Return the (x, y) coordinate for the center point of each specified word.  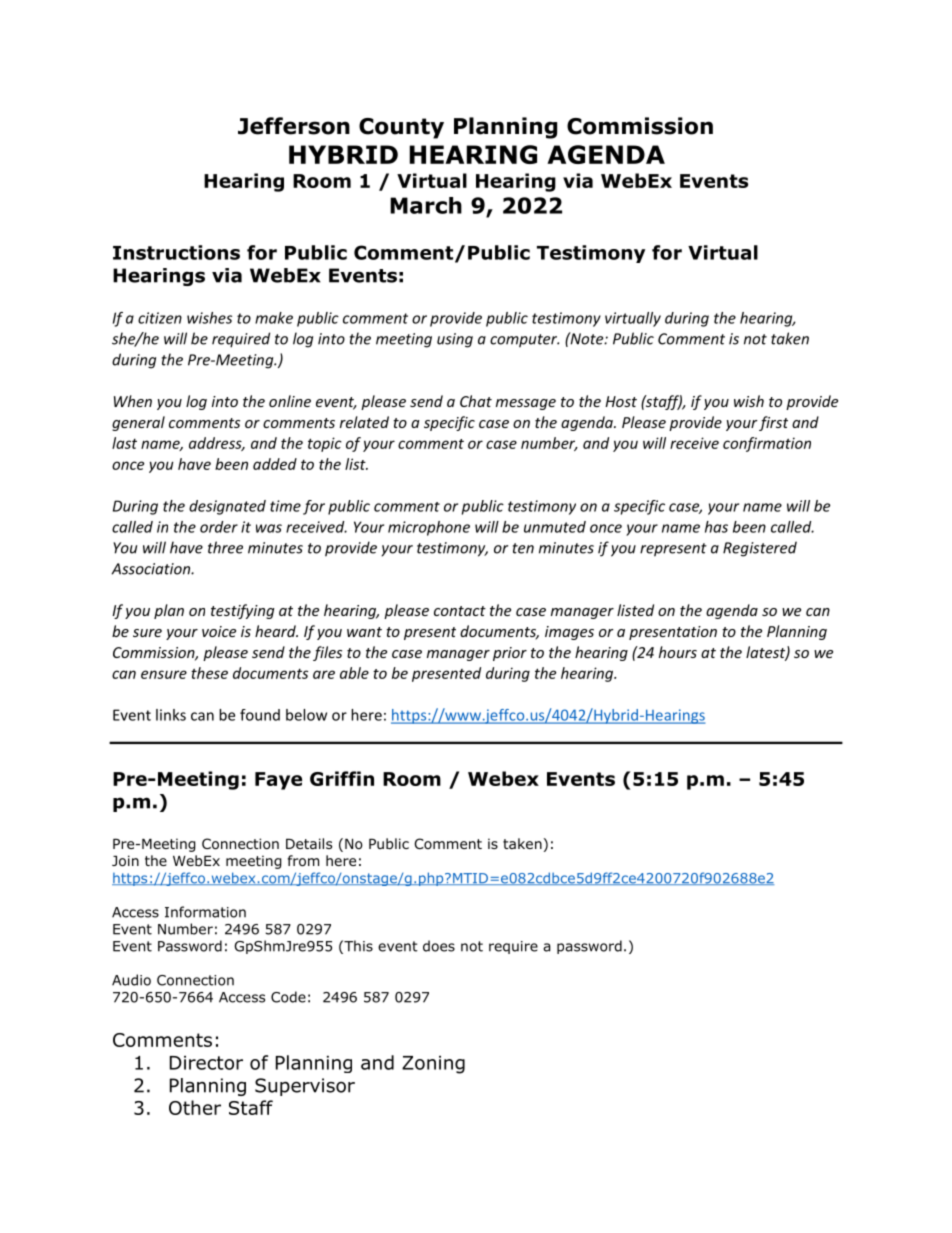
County (401, 128)
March (426, 205)
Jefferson (294, 126)
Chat (476, 401)
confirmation (767, 444)
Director (206, 1063)
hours (678, 652)
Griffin (342, 778)
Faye (278, 781)
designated (227, 507)
